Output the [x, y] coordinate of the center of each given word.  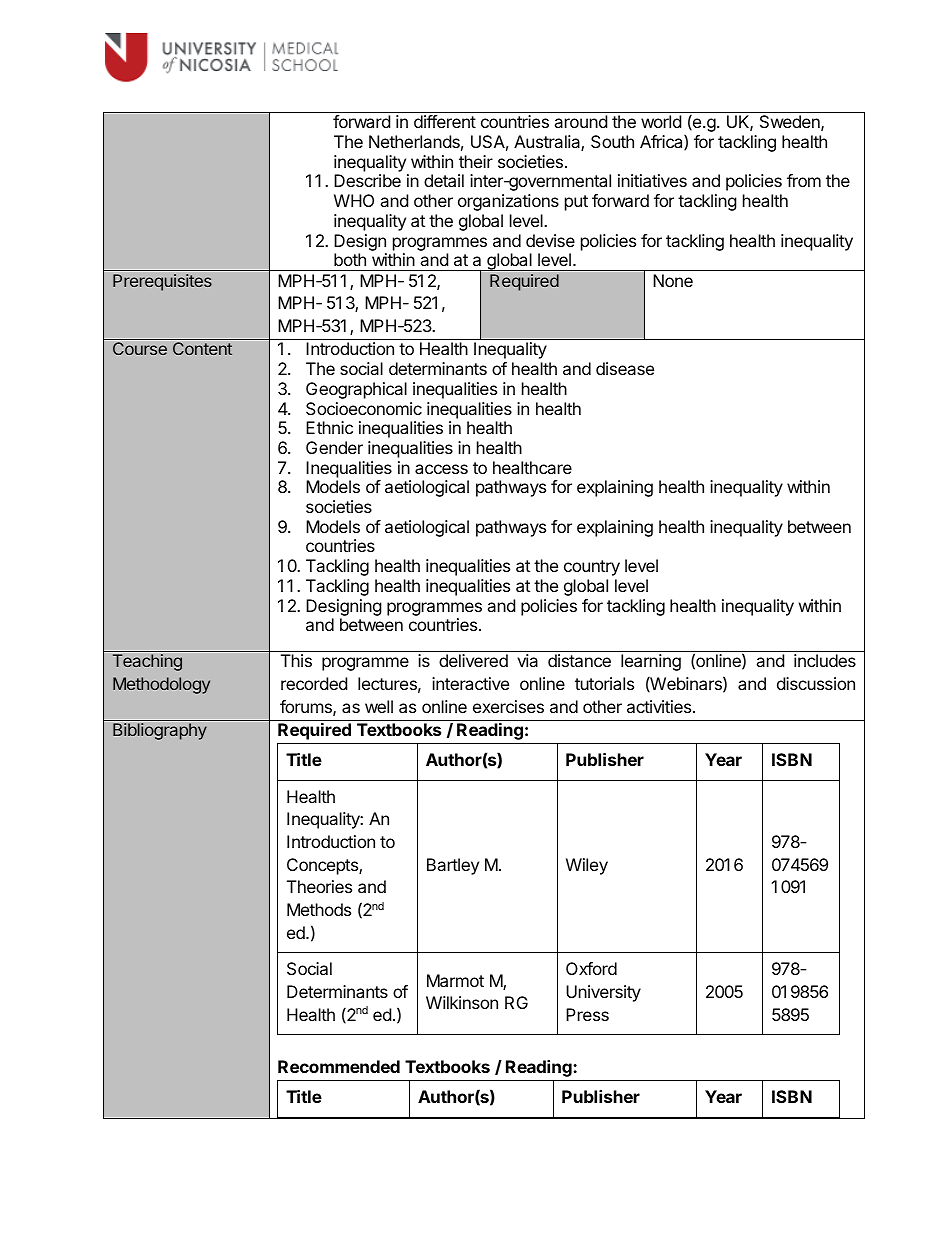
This [296, 660]
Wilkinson [462, 1002]
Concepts [323, 866]
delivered [473, 660]
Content [202, 348]
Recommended [339, 1066]
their [476, 161]
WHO [354, 200]
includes [825, 660]
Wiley [587, 866]
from [804, 180]
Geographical [356, 390]
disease [625, 368]
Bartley [453, 866]
